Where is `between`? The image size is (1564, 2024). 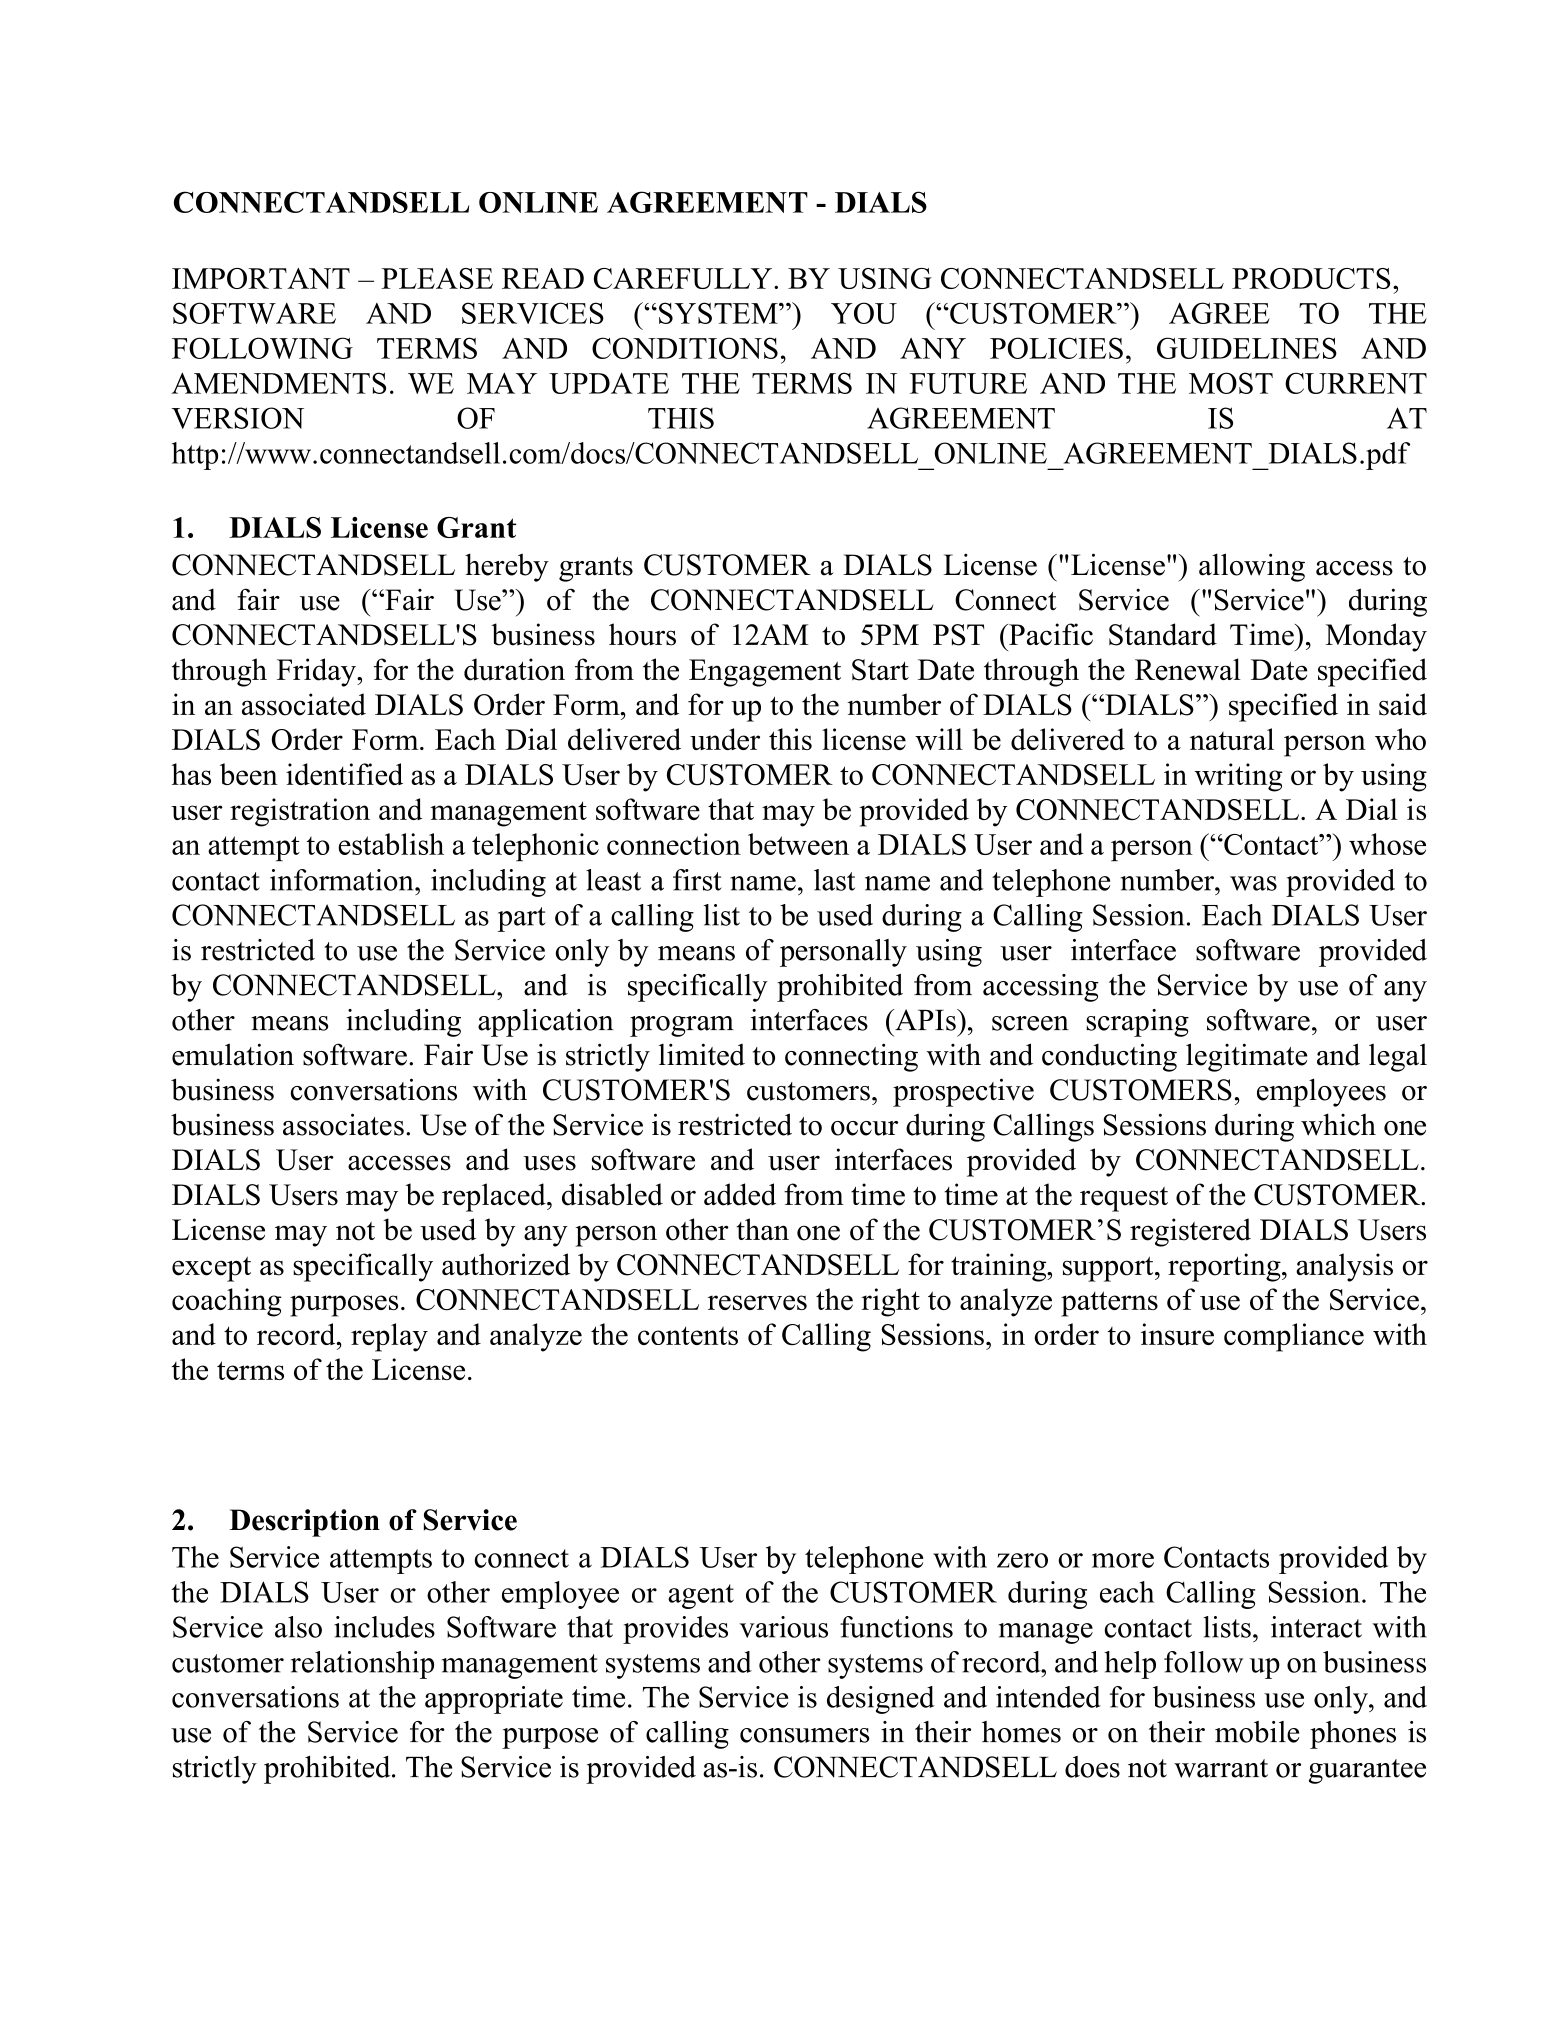
between is located at coordinates (798, 844).
